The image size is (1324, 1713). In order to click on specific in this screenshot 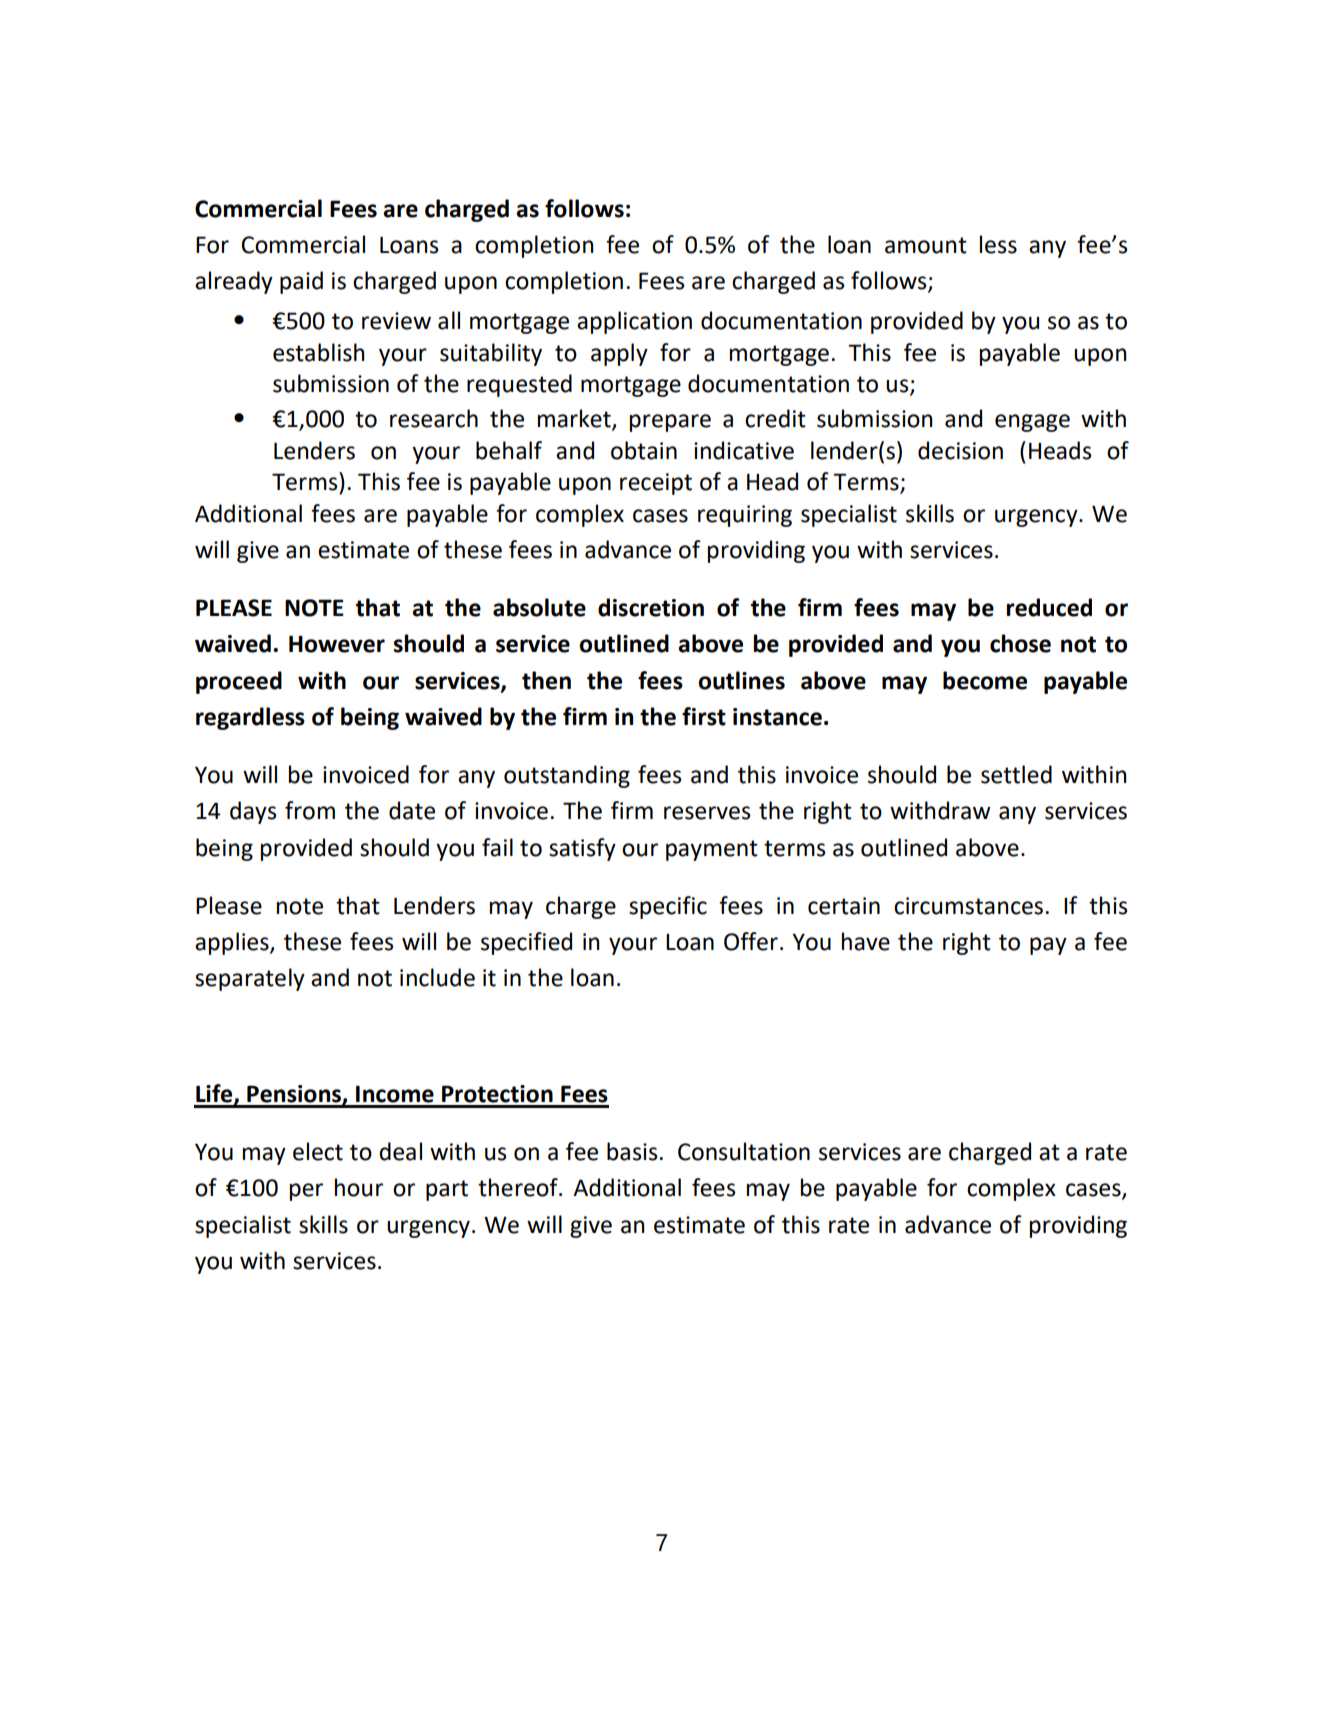, I will do `click(668, 907)`.
